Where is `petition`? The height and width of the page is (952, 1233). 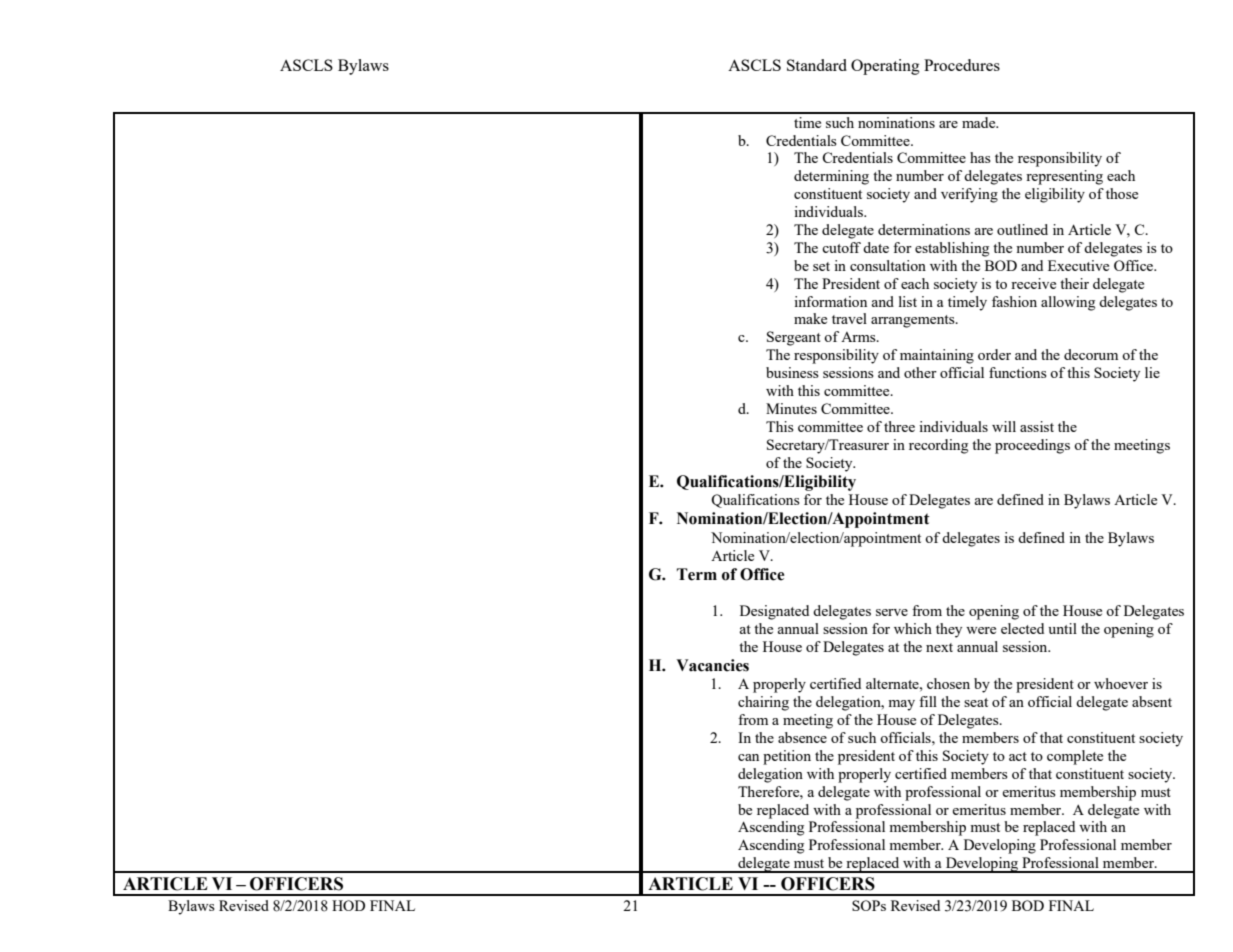 petition is located at coordinates (787, 757).
